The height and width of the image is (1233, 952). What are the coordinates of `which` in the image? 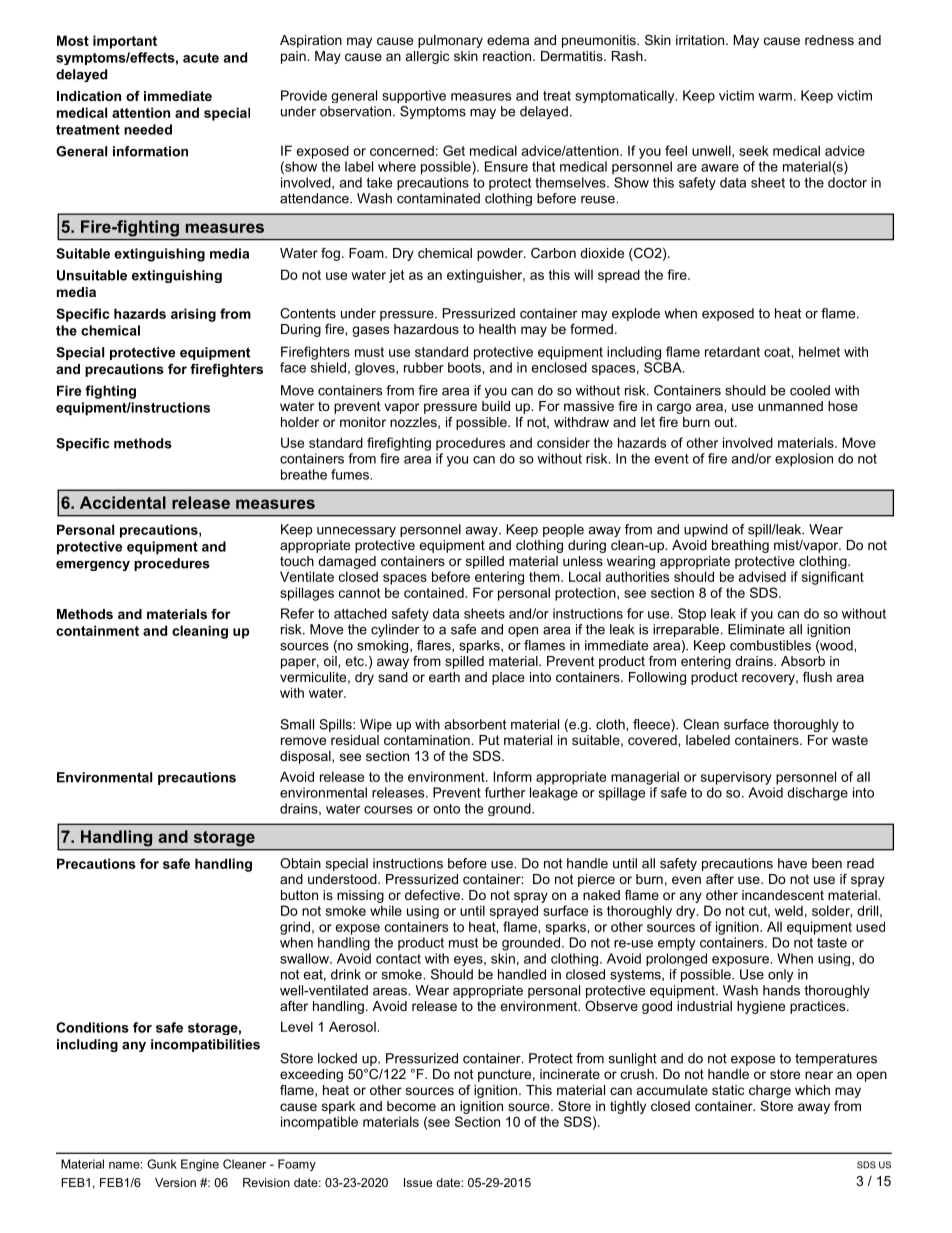 It's located at (812, 1090).
